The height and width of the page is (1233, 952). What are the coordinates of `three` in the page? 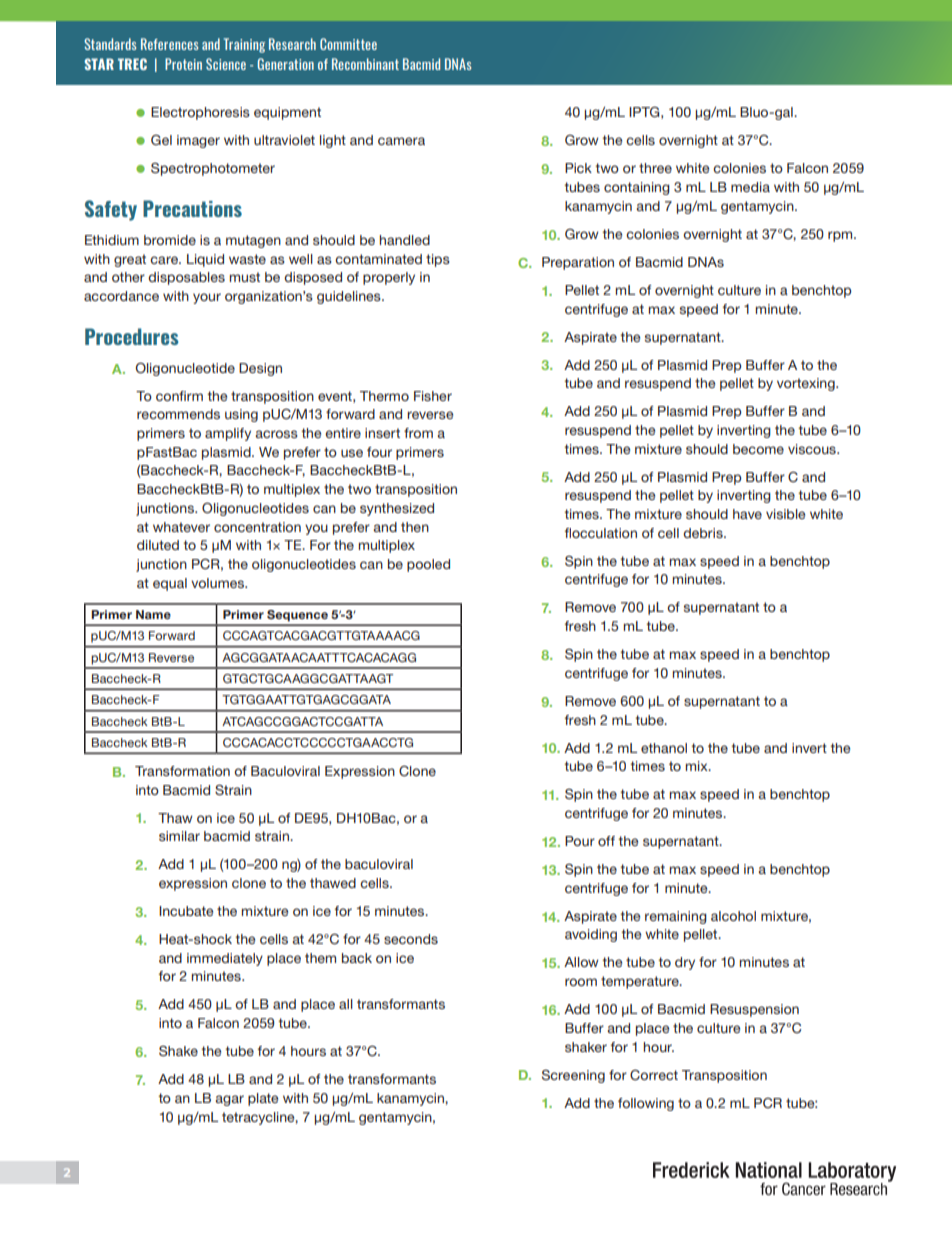 It's located at (655, 168).
